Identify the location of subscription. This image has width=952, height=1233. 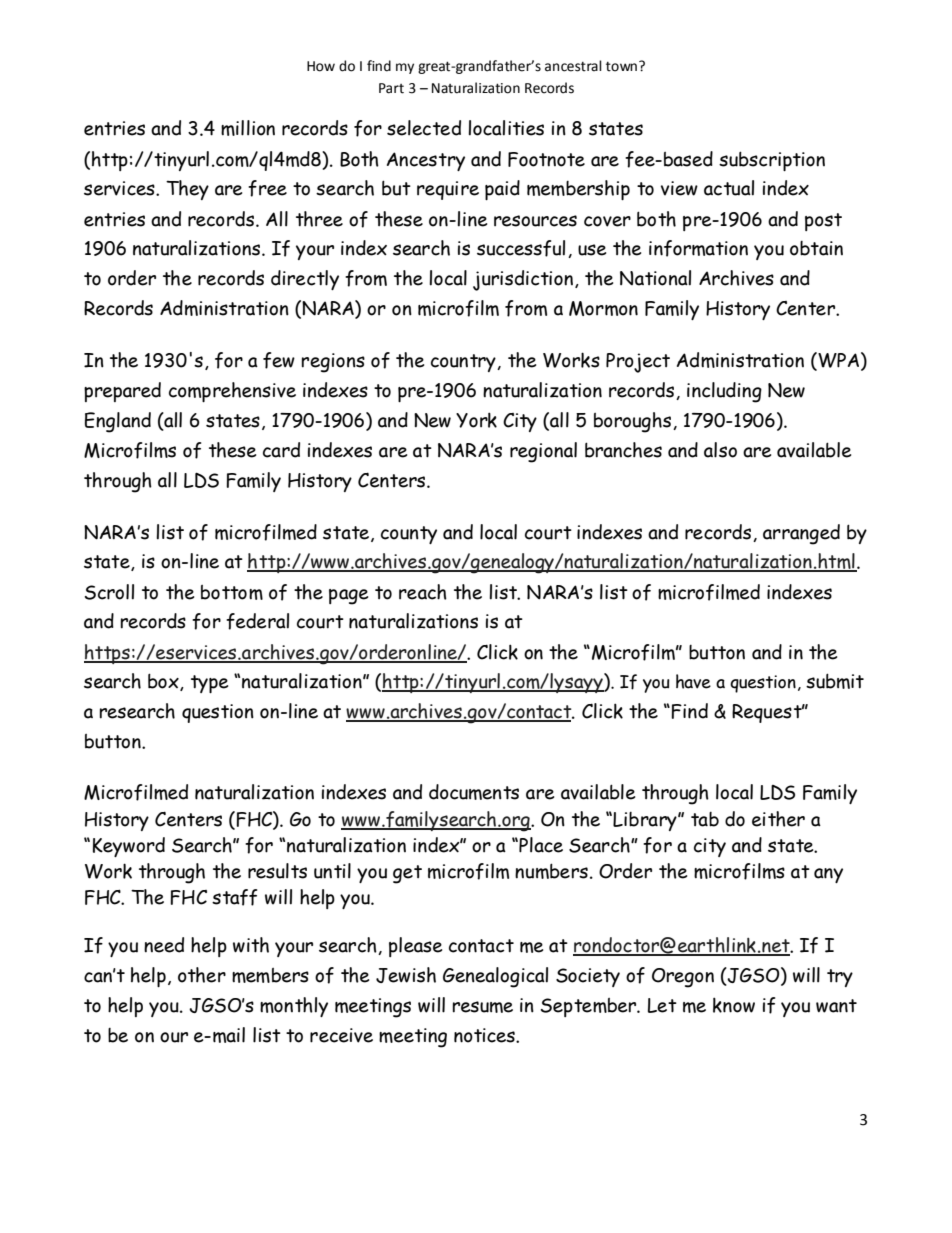
(772, 161).
